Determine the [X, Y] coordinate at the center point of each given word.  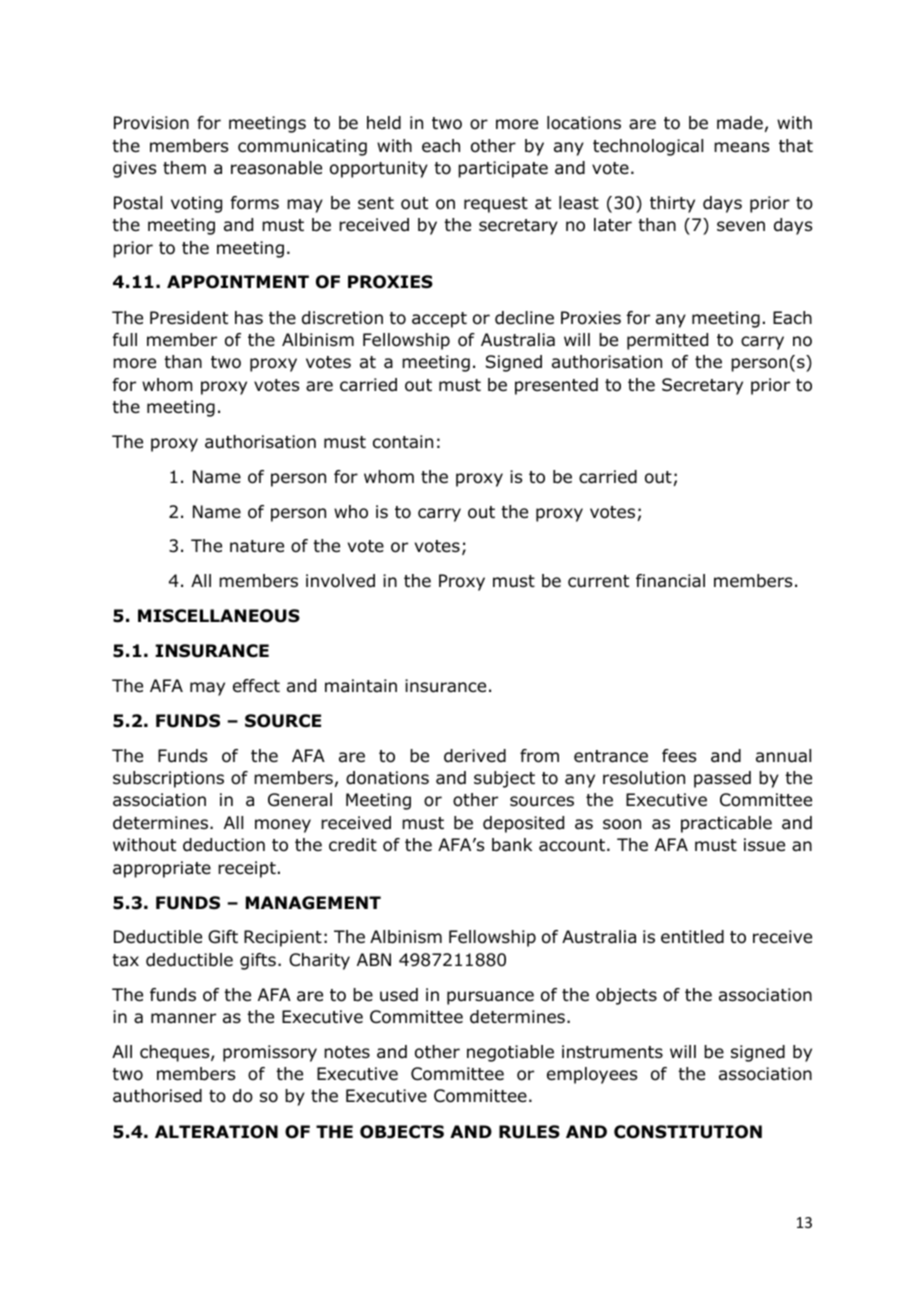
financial [670, 581]
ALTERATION [216, 1132]
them [184, 167]
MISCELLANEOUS [219, 616]
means [741, 147]
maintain [361, 686]
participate [503, 169]
